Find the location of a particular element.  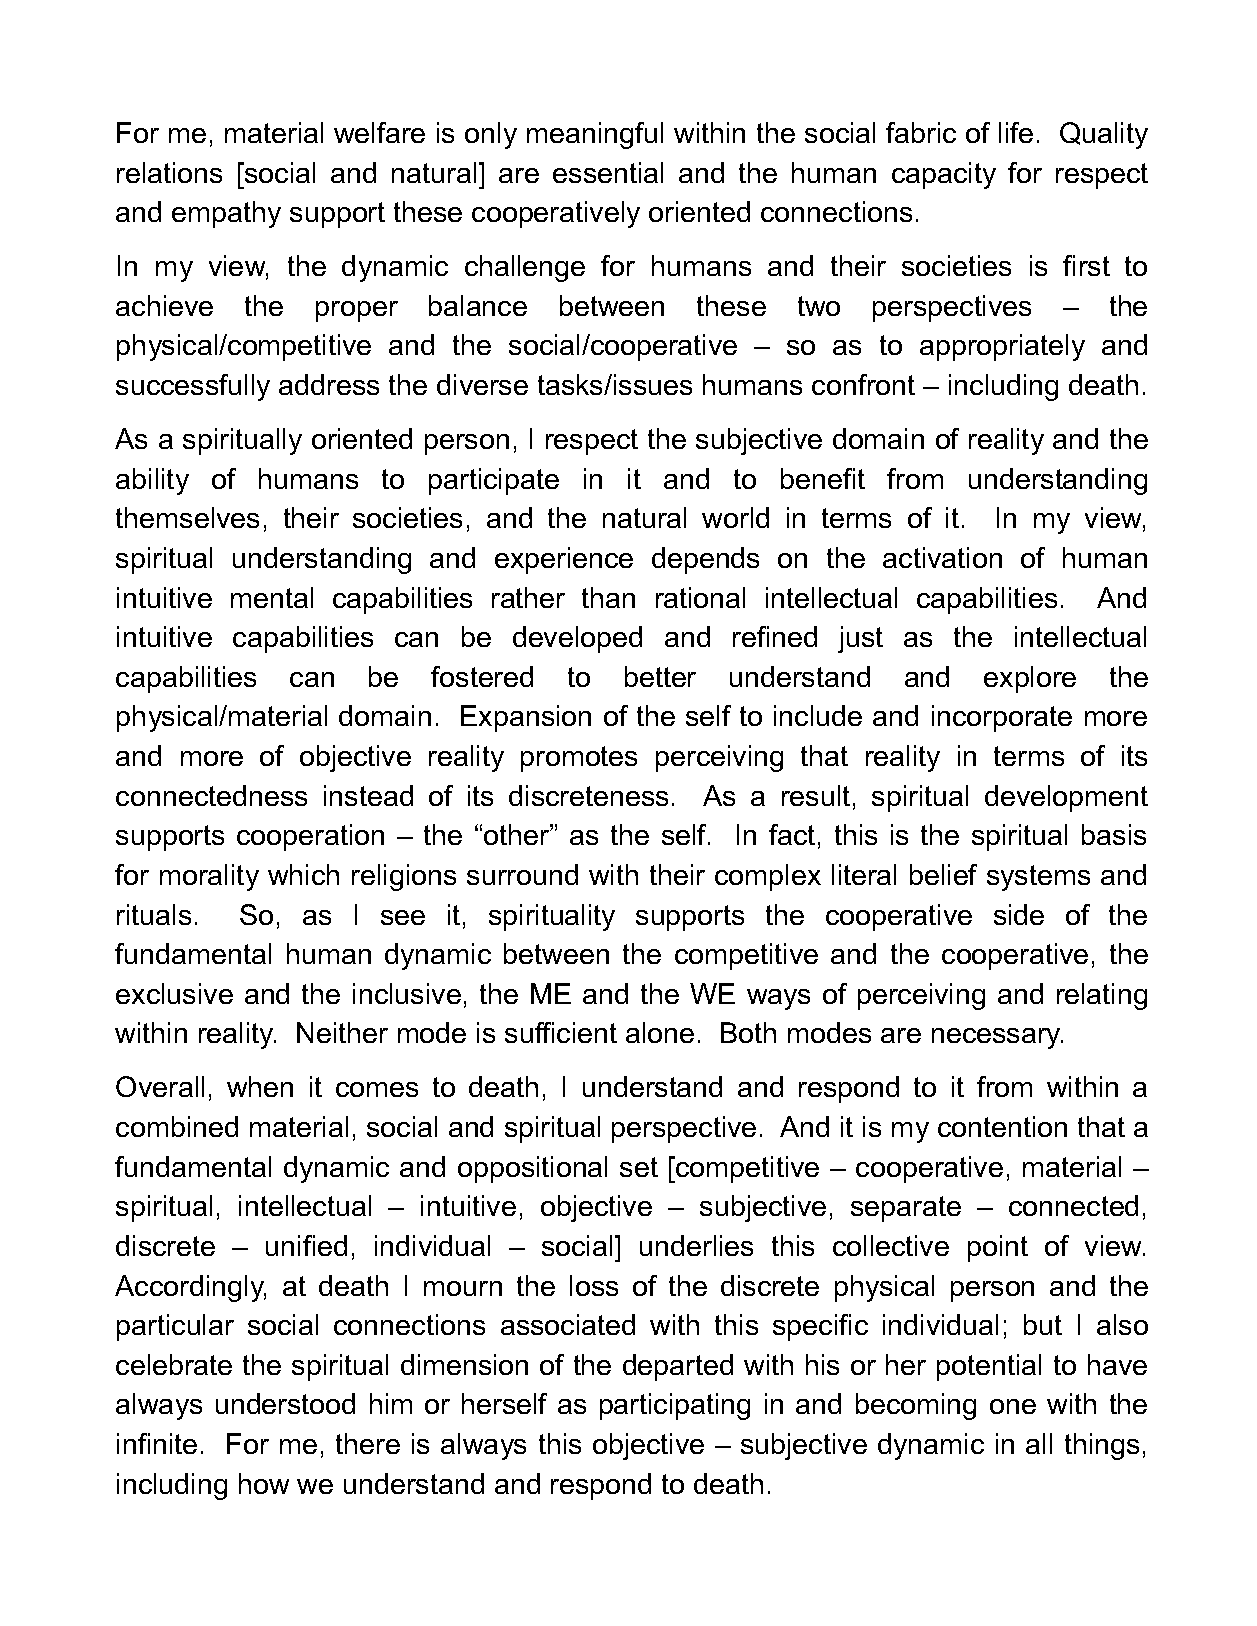

contention is located at coordinates (1002, 1126).
